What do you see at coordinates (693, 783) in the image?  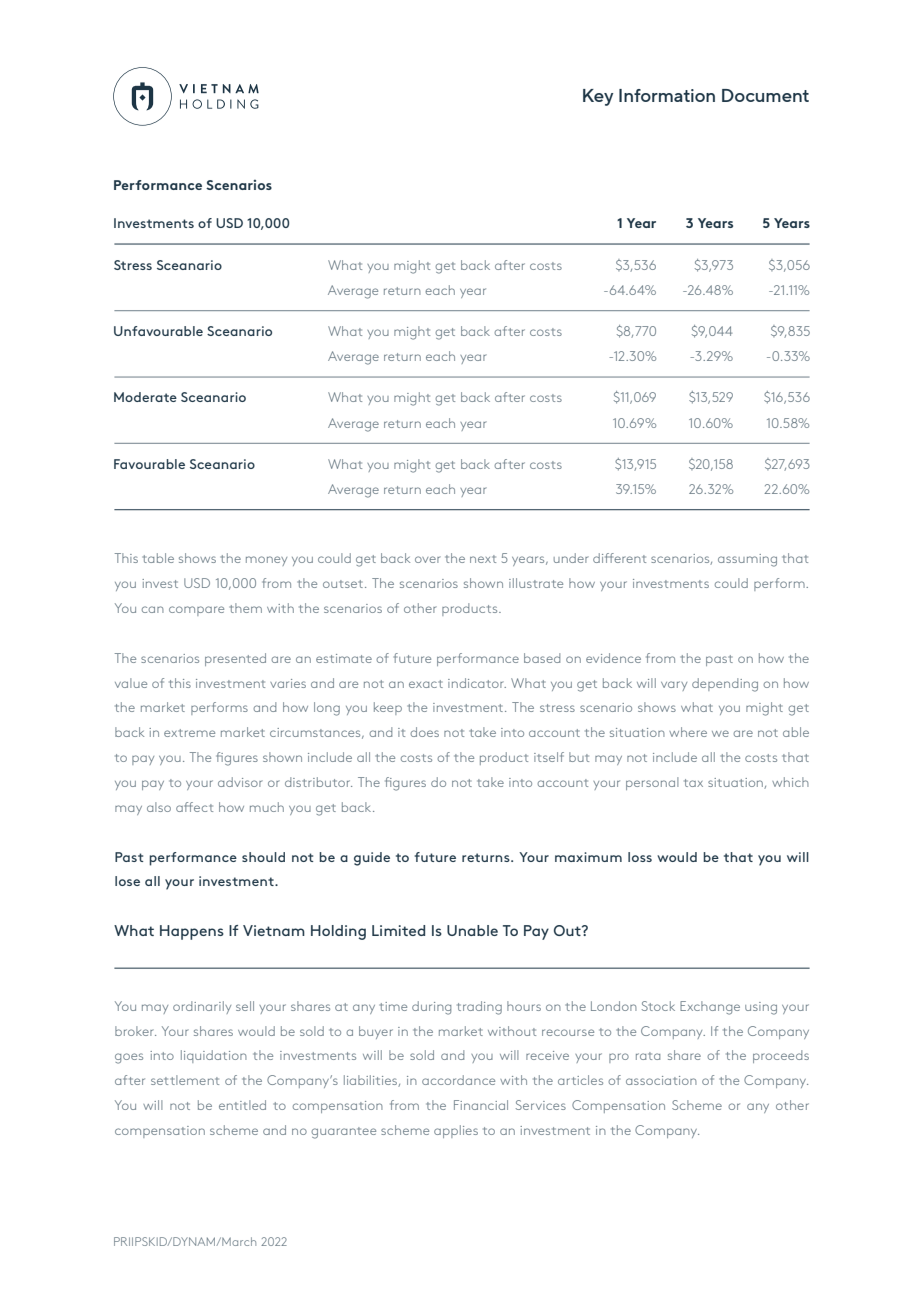 I see `tax` at bounding box center [693, 783].
